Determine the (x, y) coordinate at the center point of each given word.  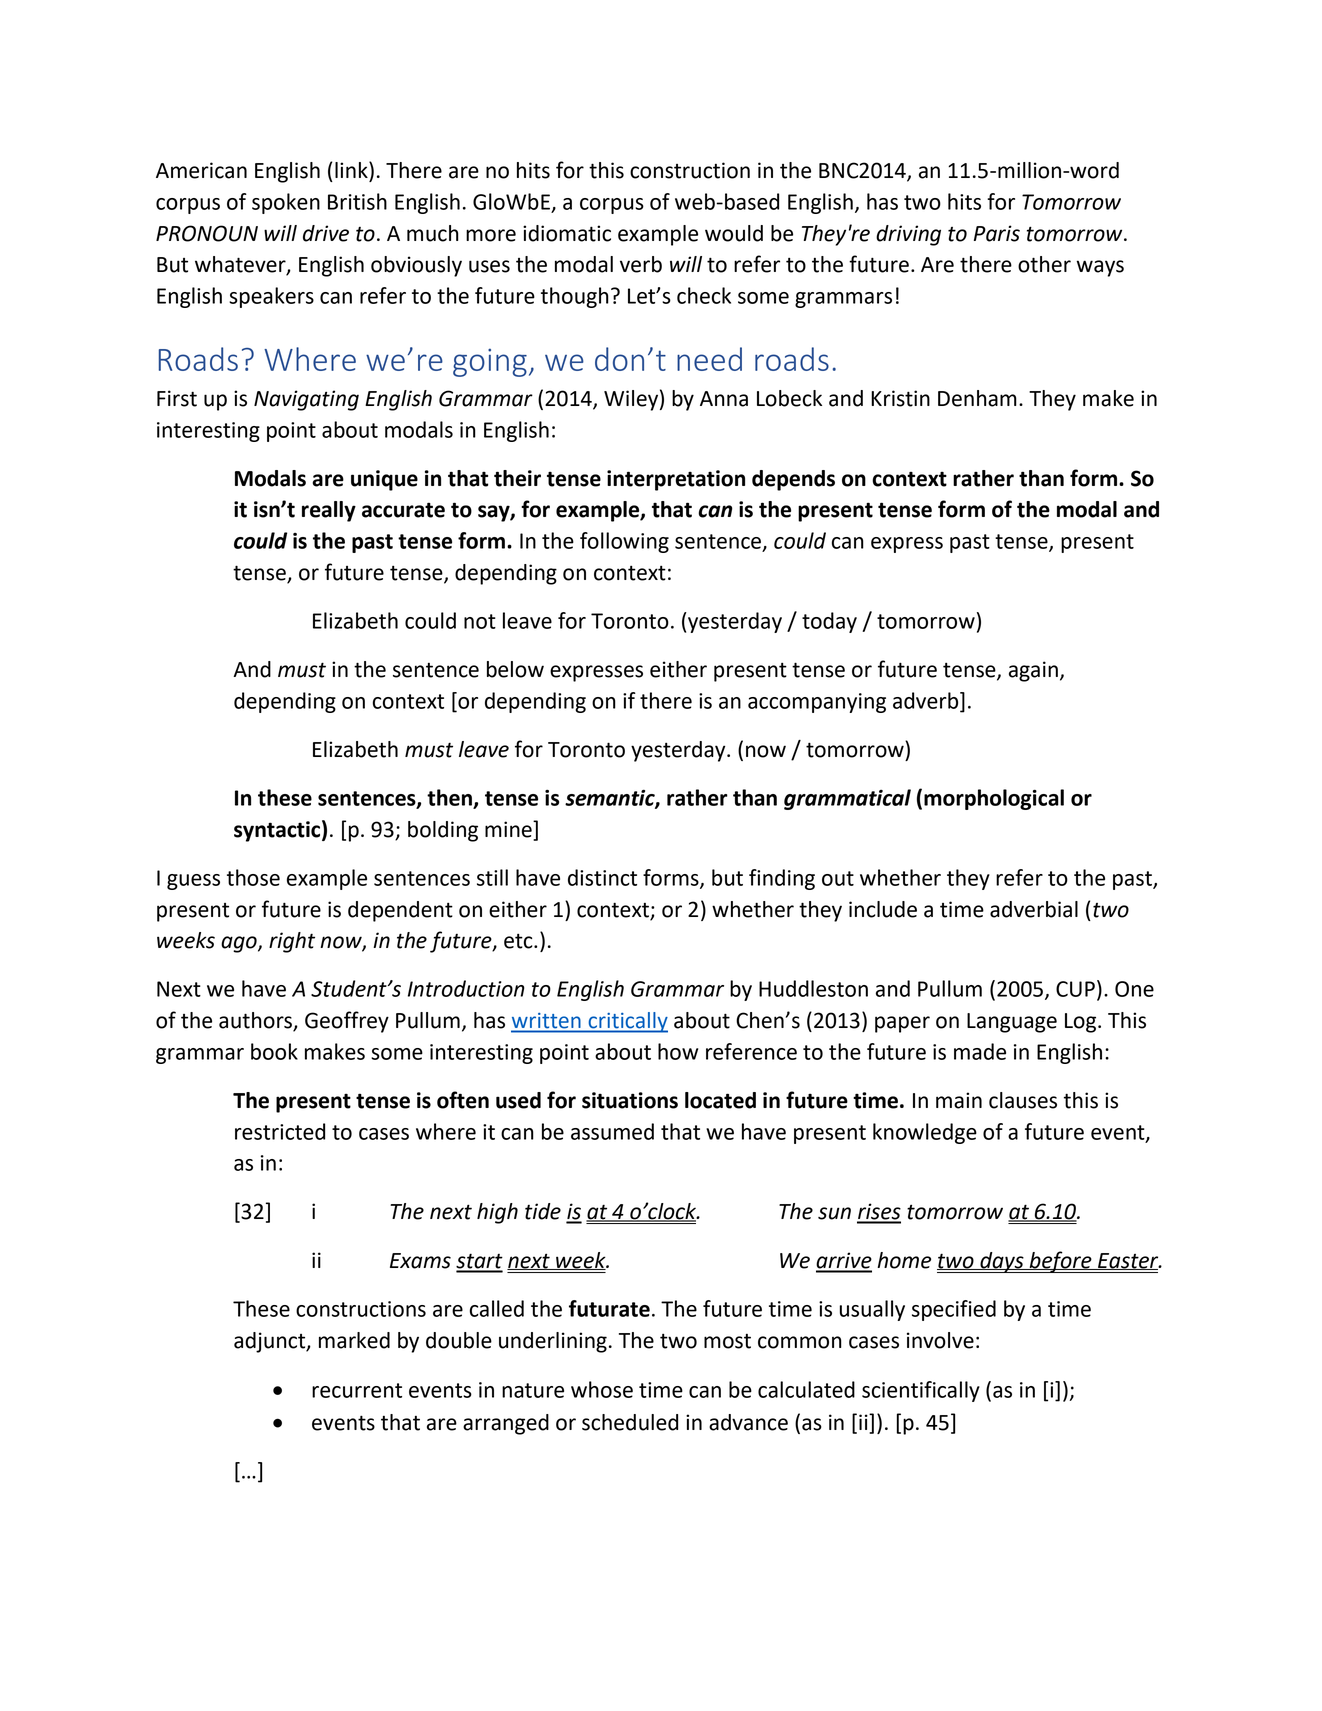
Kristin (900, 398)
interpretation (676, 480)
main (959, 1100)
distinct (602, 877)
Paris (997, 233)
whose (602, 1389)
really (329, 511)
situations (630, 1100)
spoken (286, 203)
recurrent (357, 1390)
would (734, 233)
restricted (280, 1131)
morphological (994, 799)
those (253, 877)
